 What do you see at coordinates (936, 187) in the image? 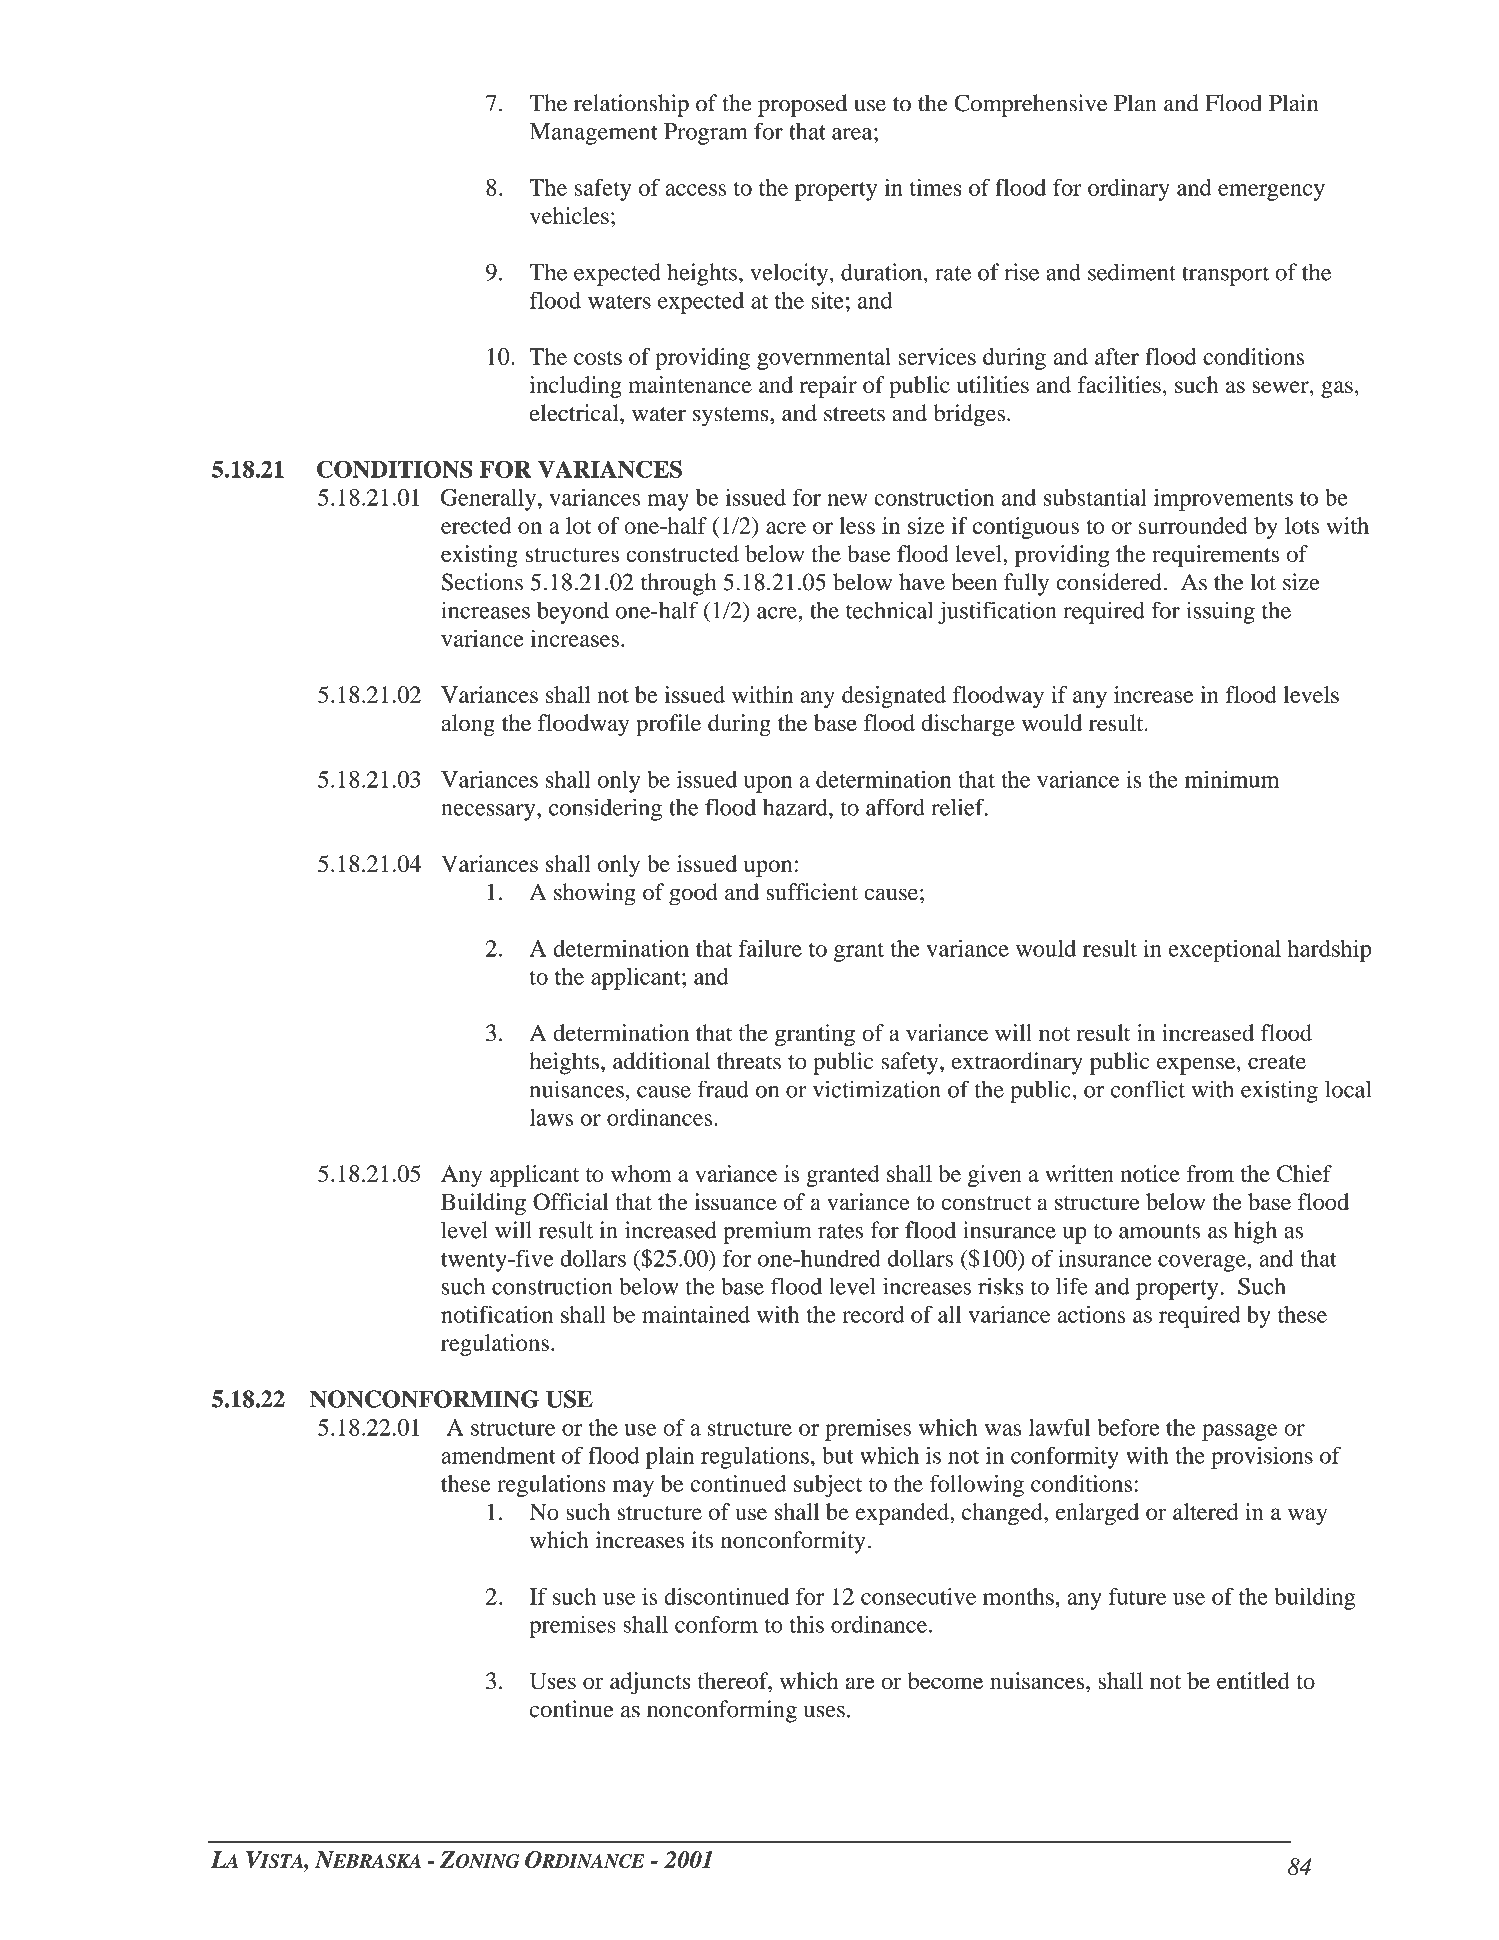
I see `times` at bounding box center [936, 187].
